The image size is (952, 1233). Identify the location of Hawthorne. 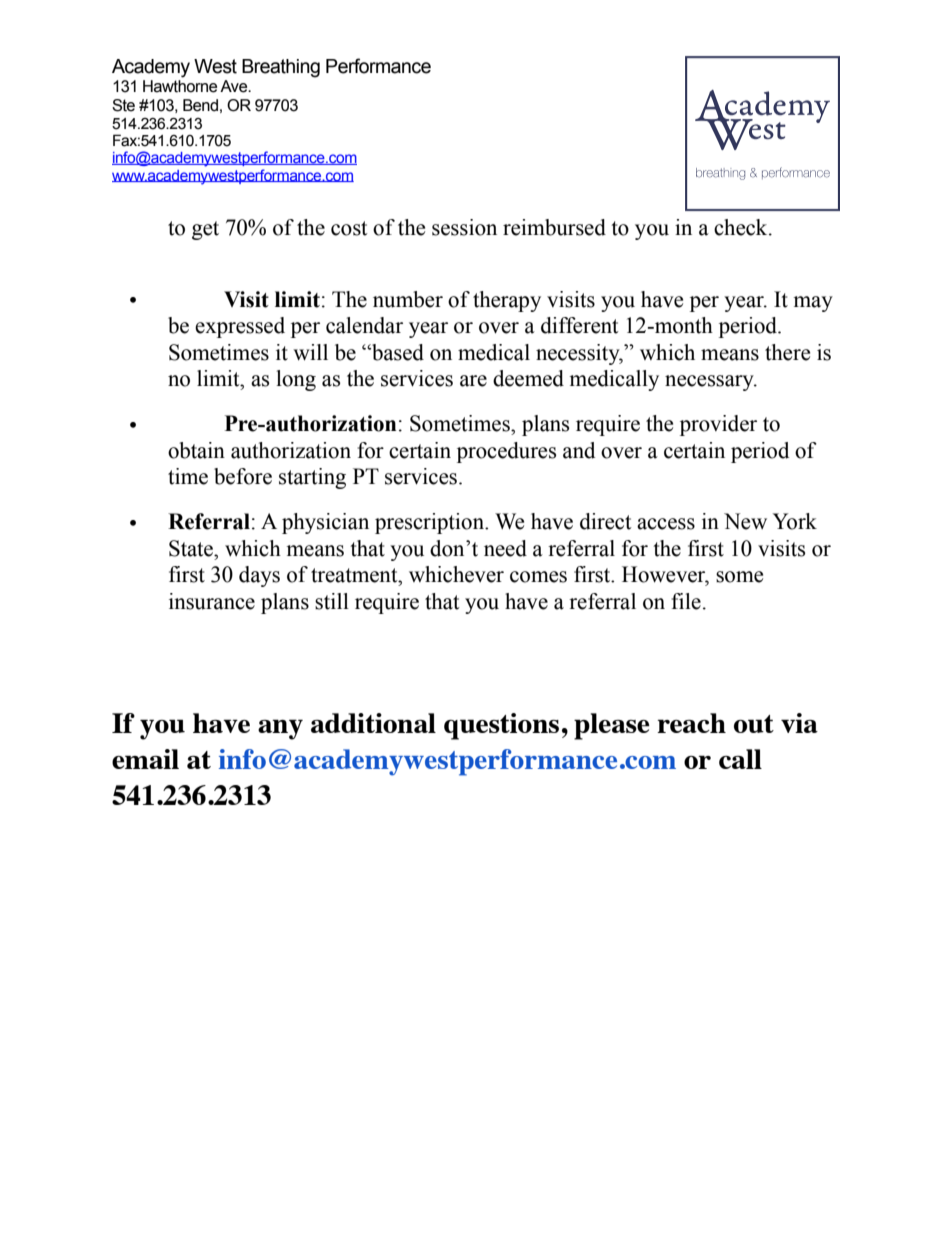
(180, 86).
